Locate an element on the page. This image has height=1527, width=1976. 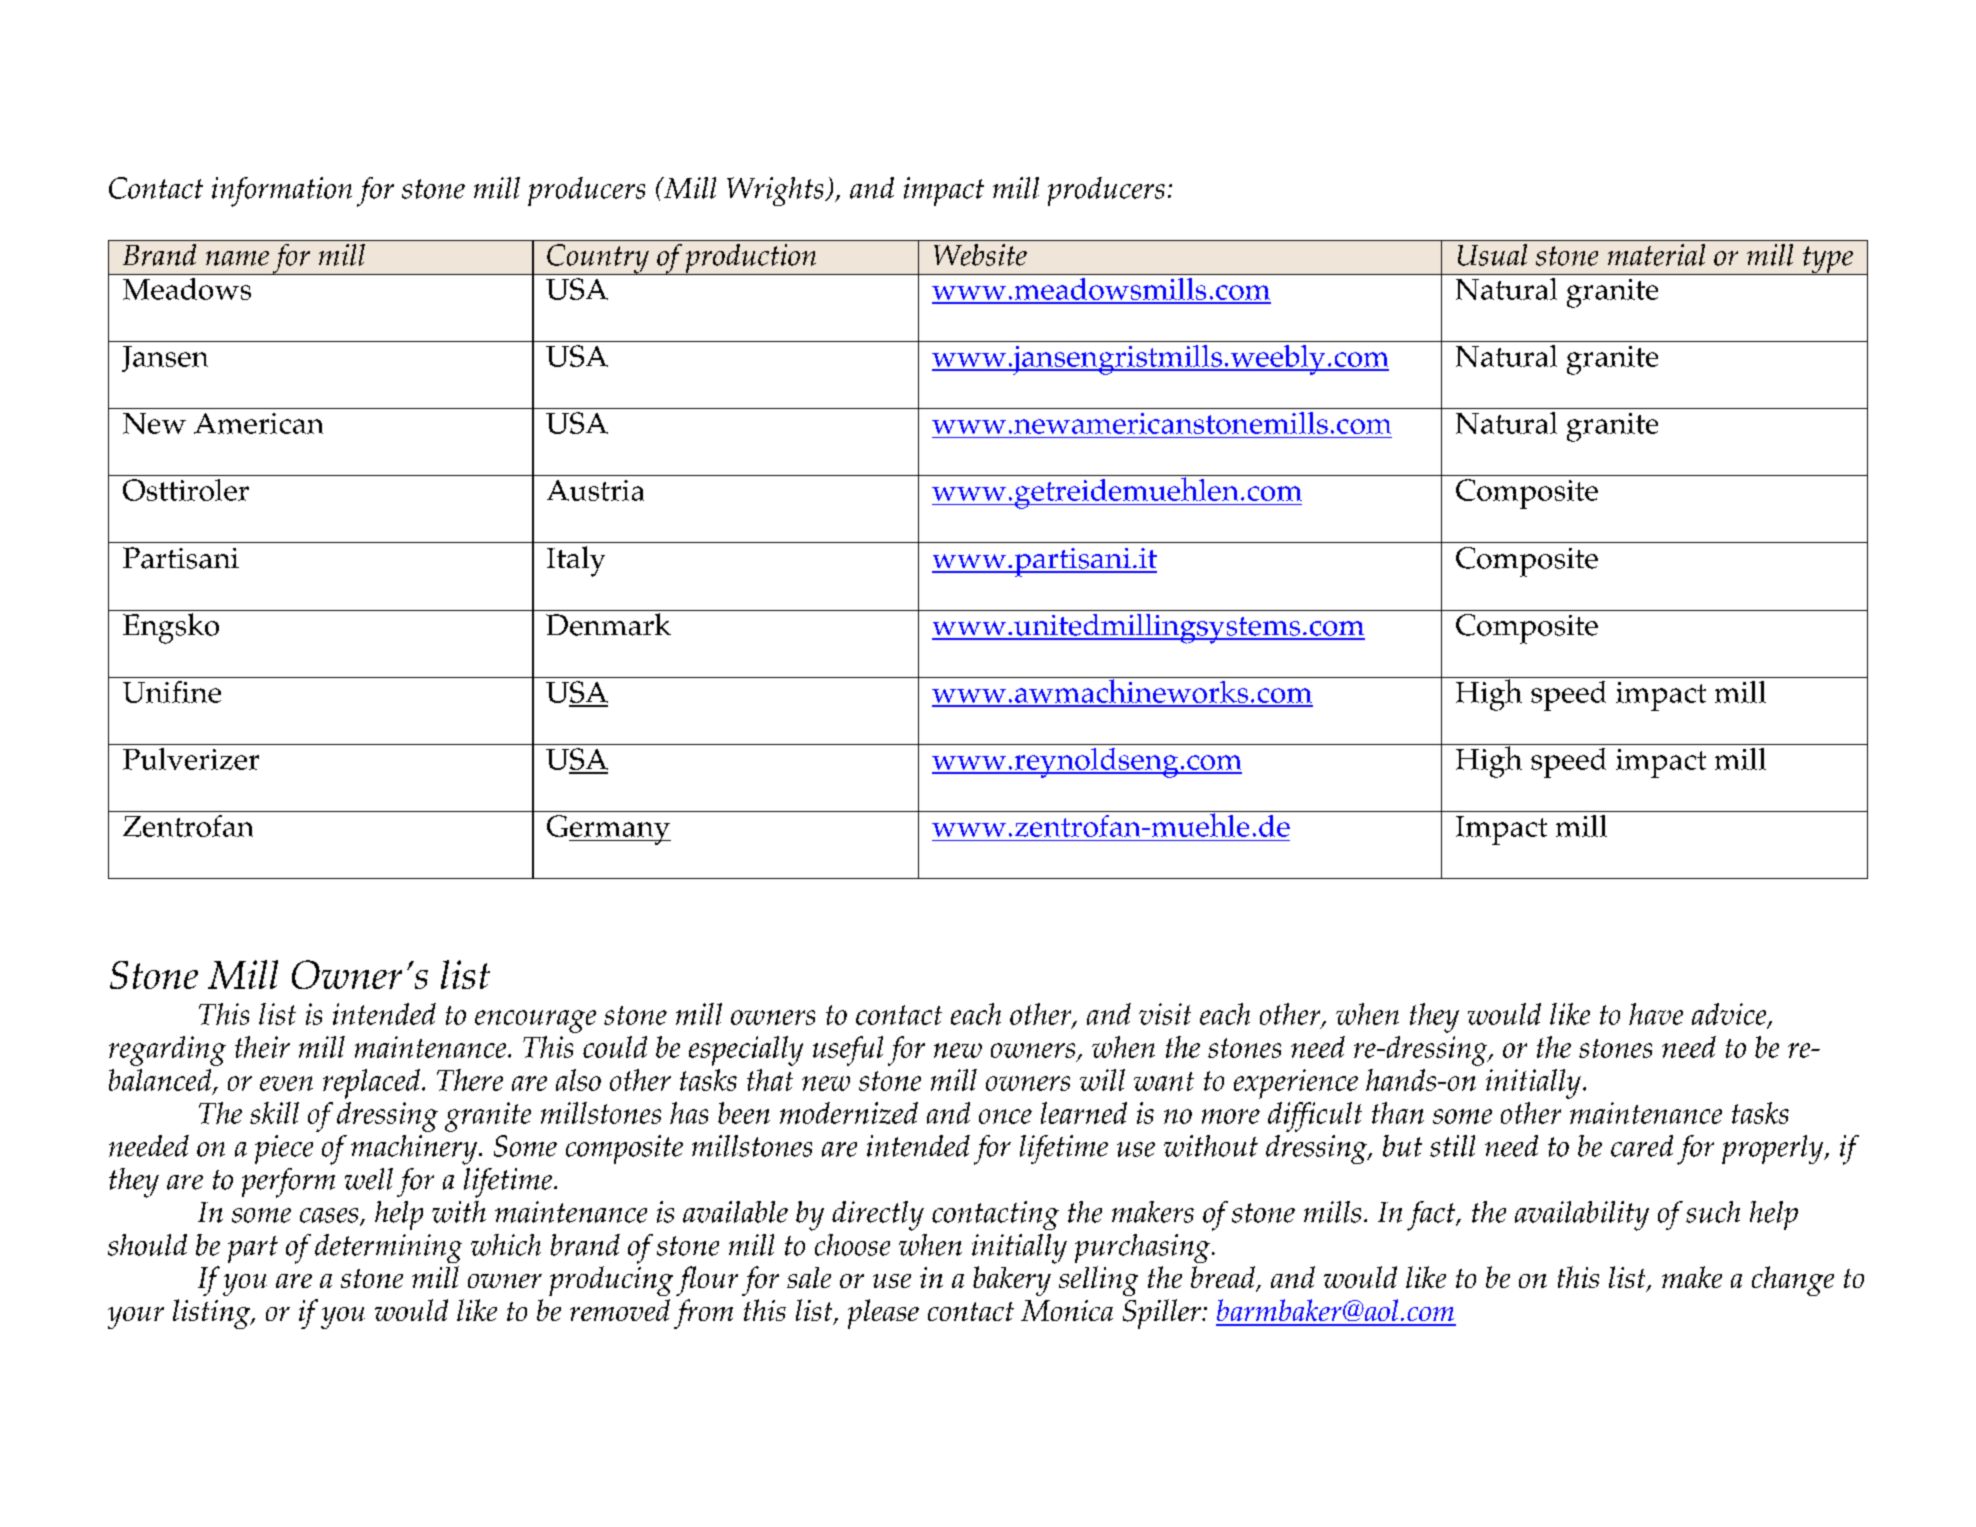
determining is located at coordinates (388, 1248).
